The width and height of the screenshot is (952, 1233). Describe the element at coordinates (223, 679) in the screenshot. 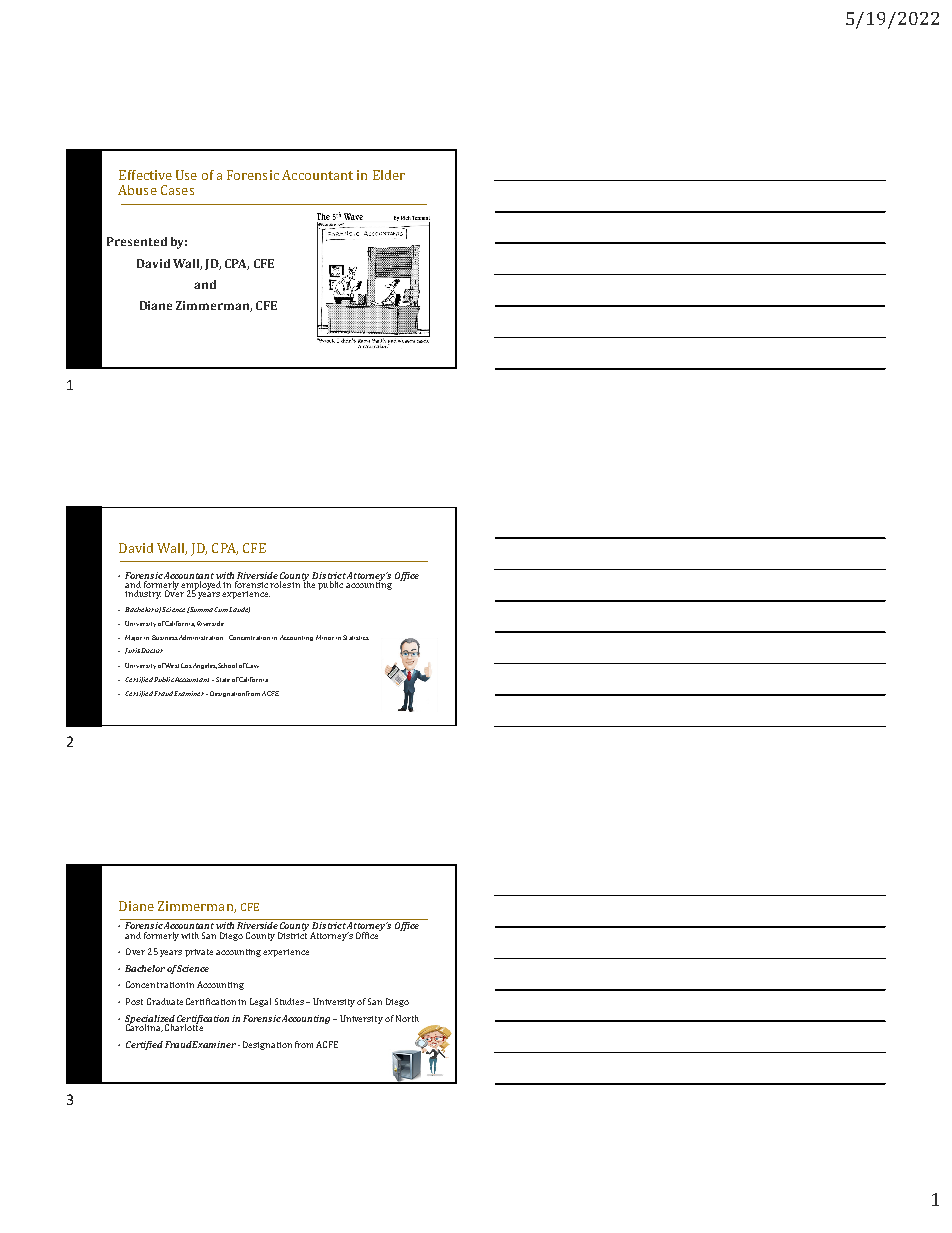

I see `State` at that location.
